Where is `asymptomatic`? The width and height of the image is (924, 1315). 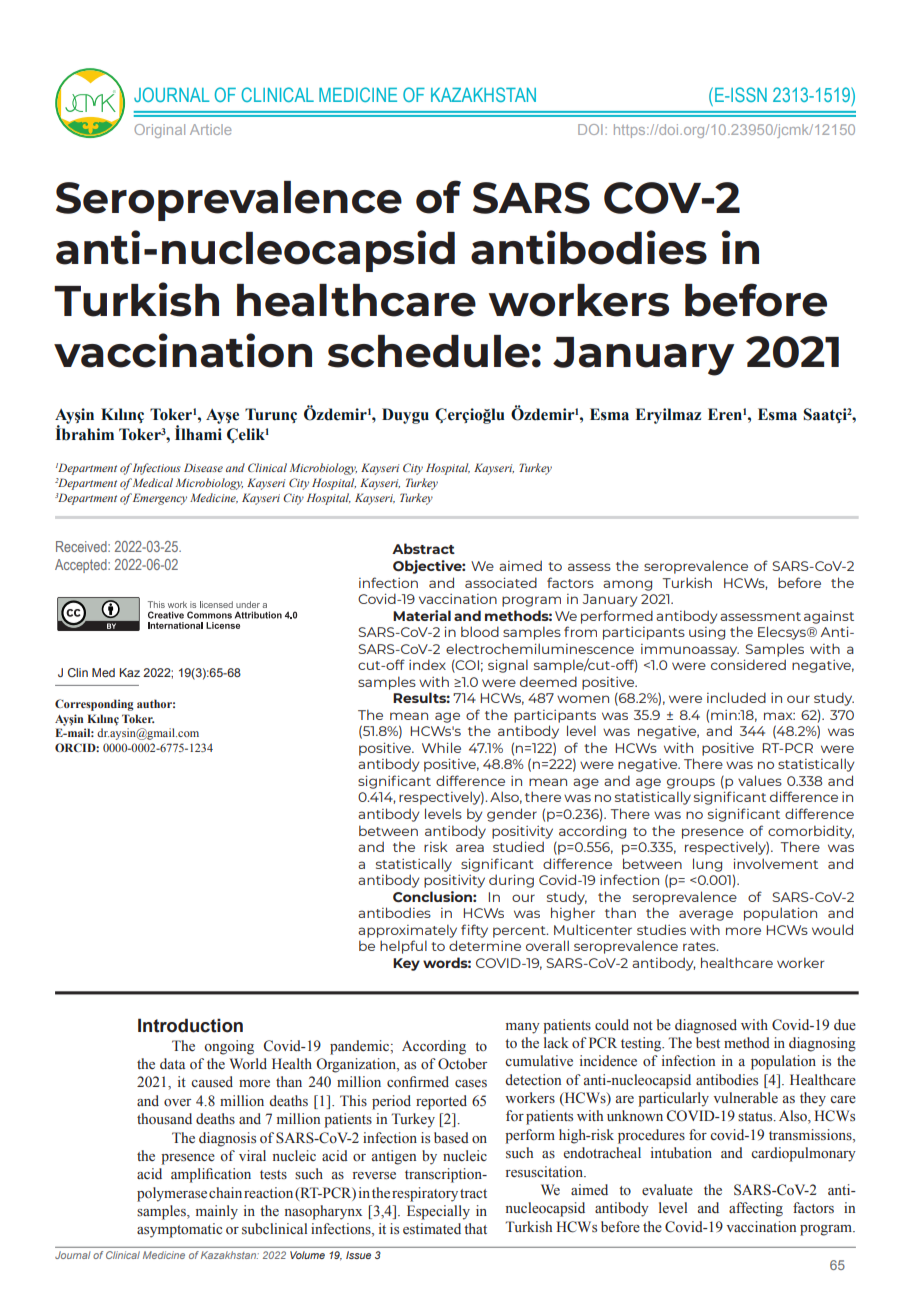 asymptomatic is located at coordinates (179, 1230).
